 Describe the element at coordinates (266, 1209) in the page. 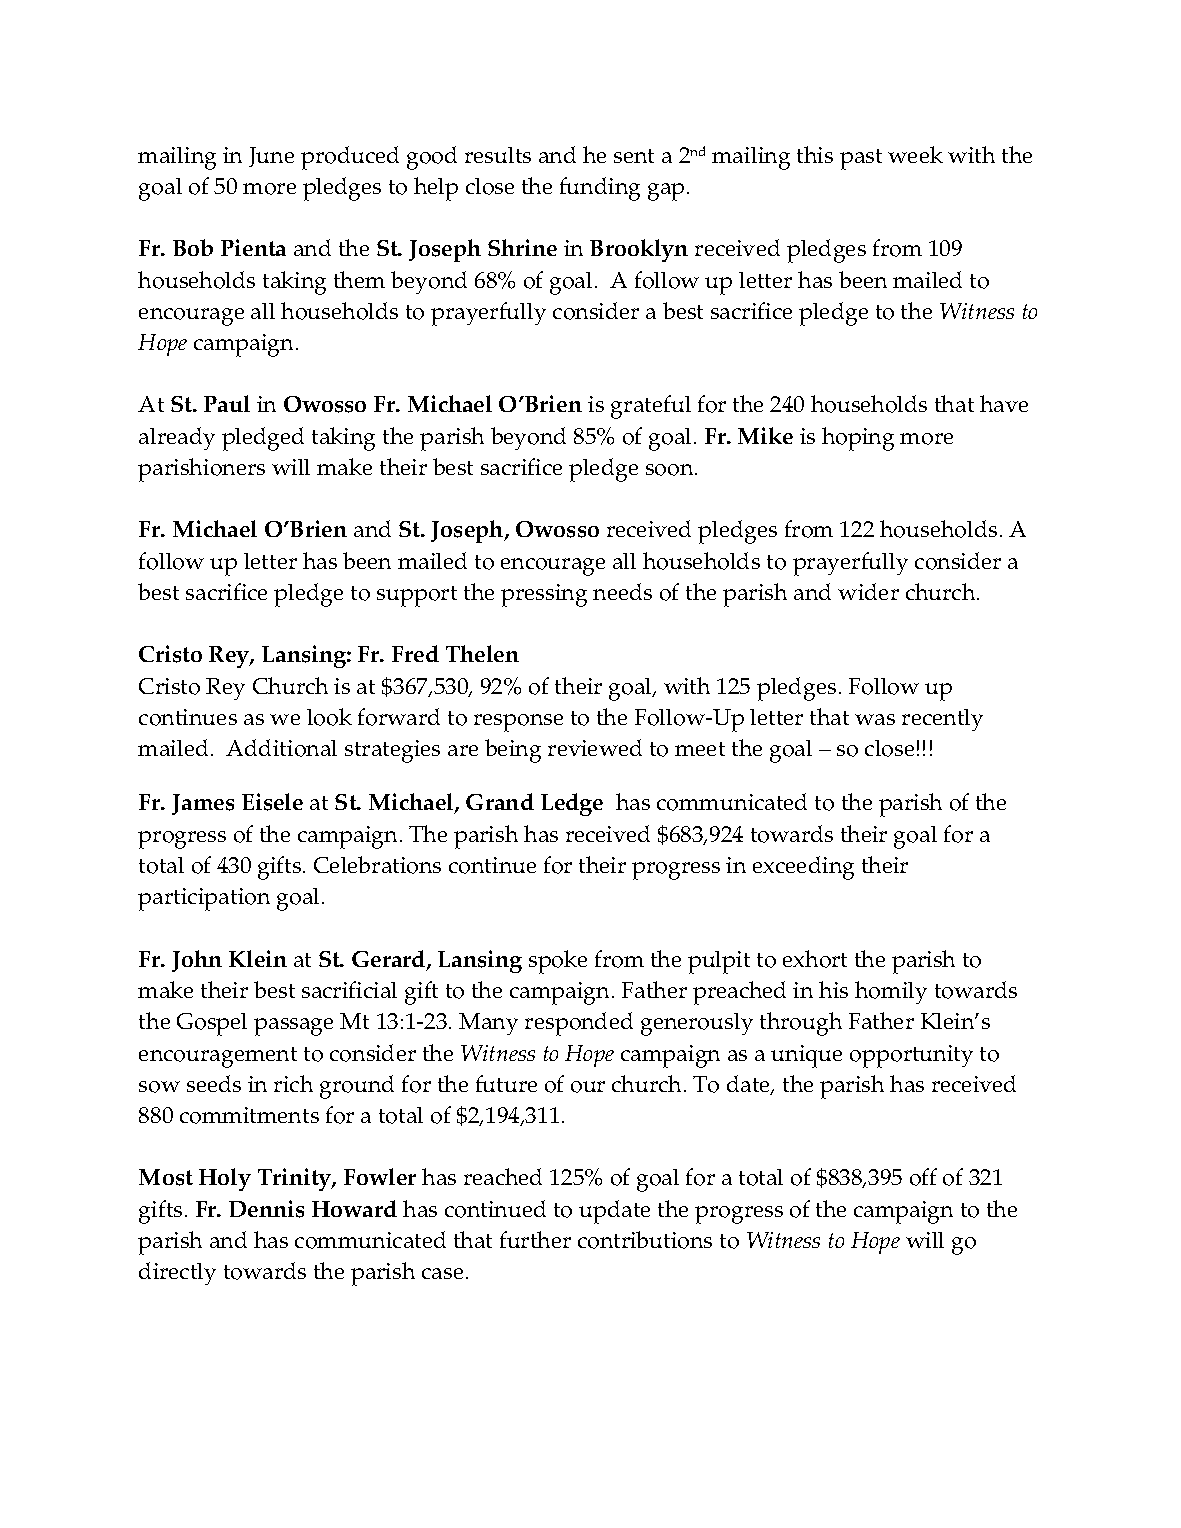

I see `Dennis` at that location.
